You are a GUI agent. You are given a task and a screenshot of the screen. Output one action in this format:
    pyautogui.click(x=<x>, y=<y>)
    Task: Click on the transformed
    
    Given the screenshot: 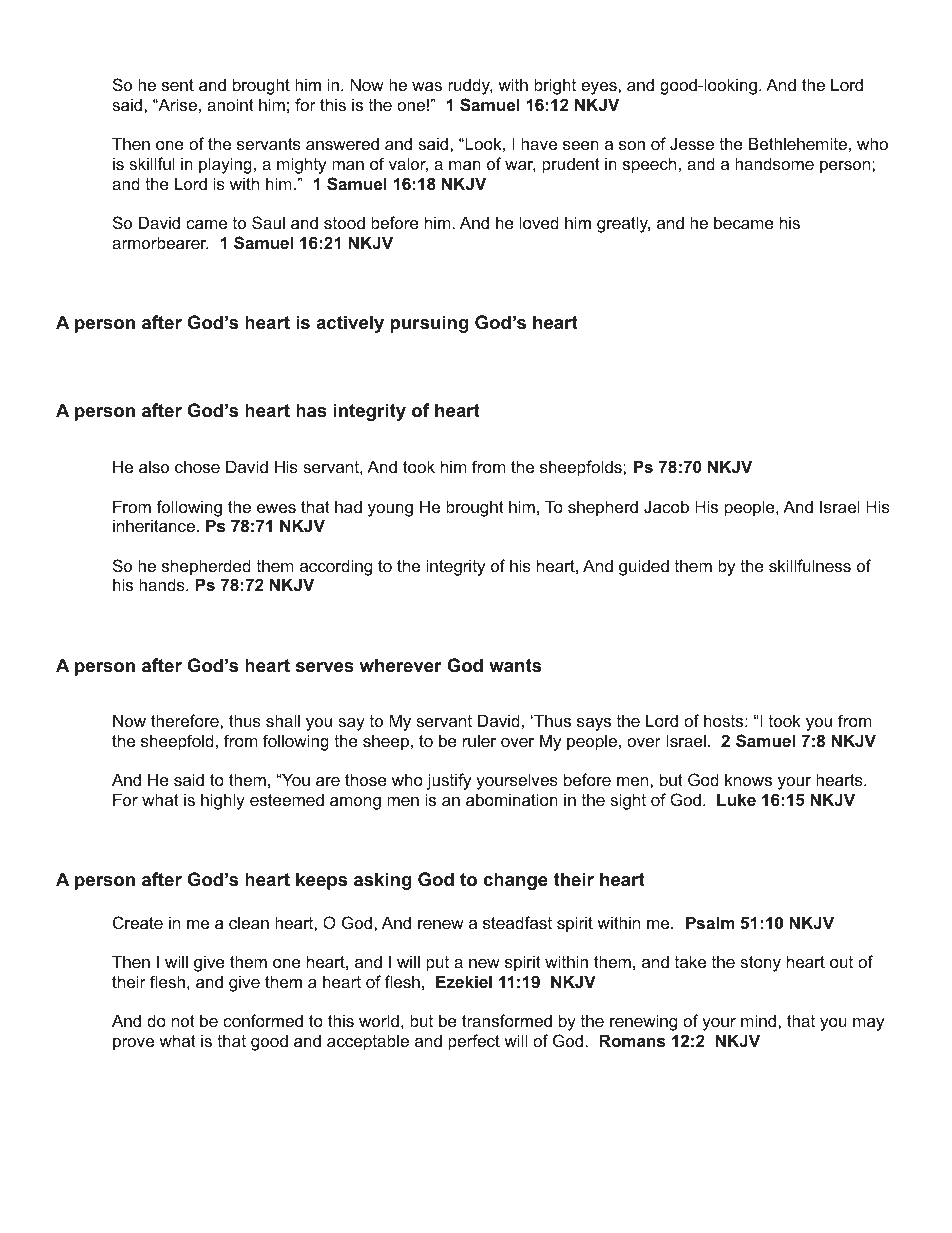 What is the action you would take?
    pyautogui.click(x=507, y=1020)
